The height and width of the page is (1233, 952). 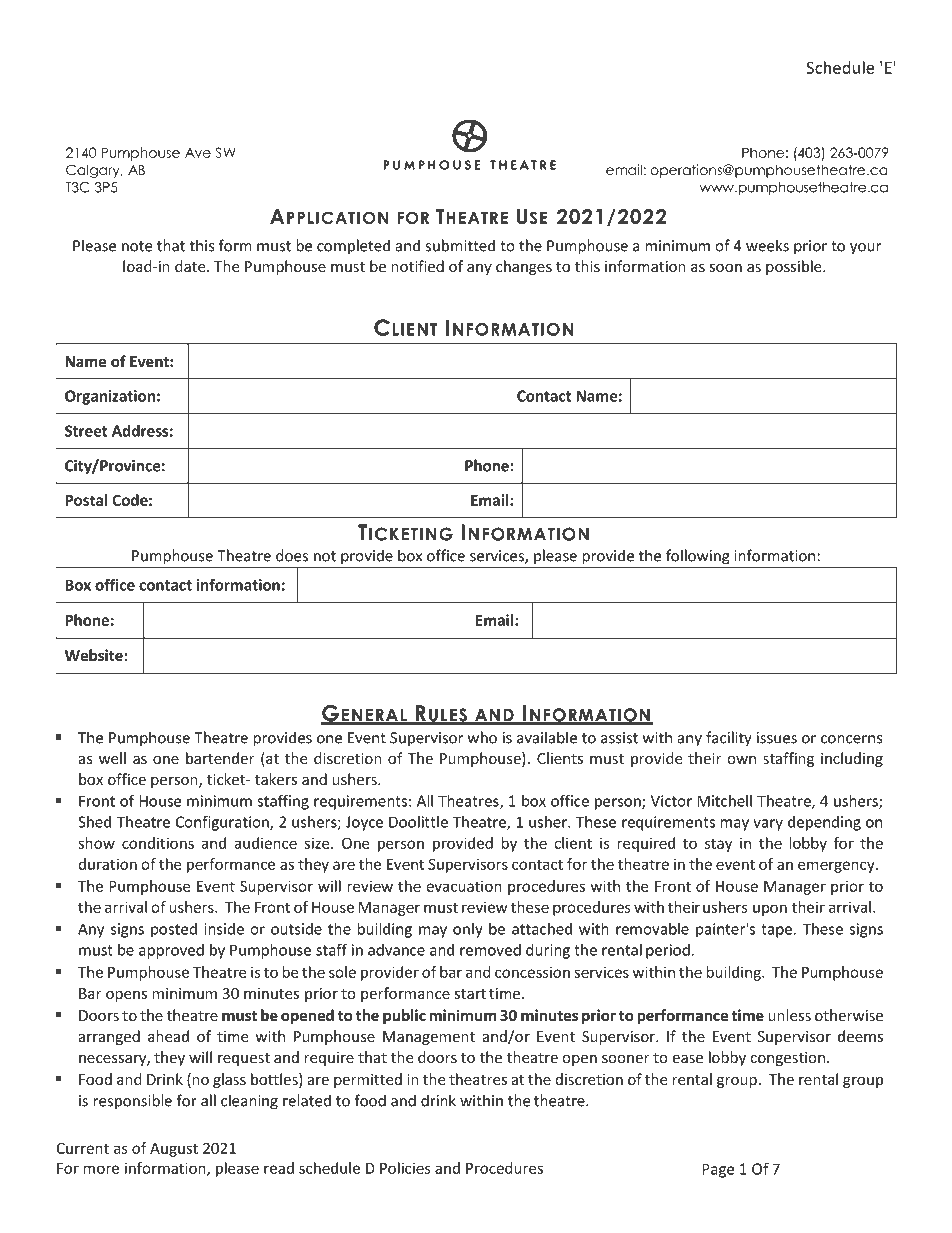 I want to click on August, so click(x=174, y=1150).
